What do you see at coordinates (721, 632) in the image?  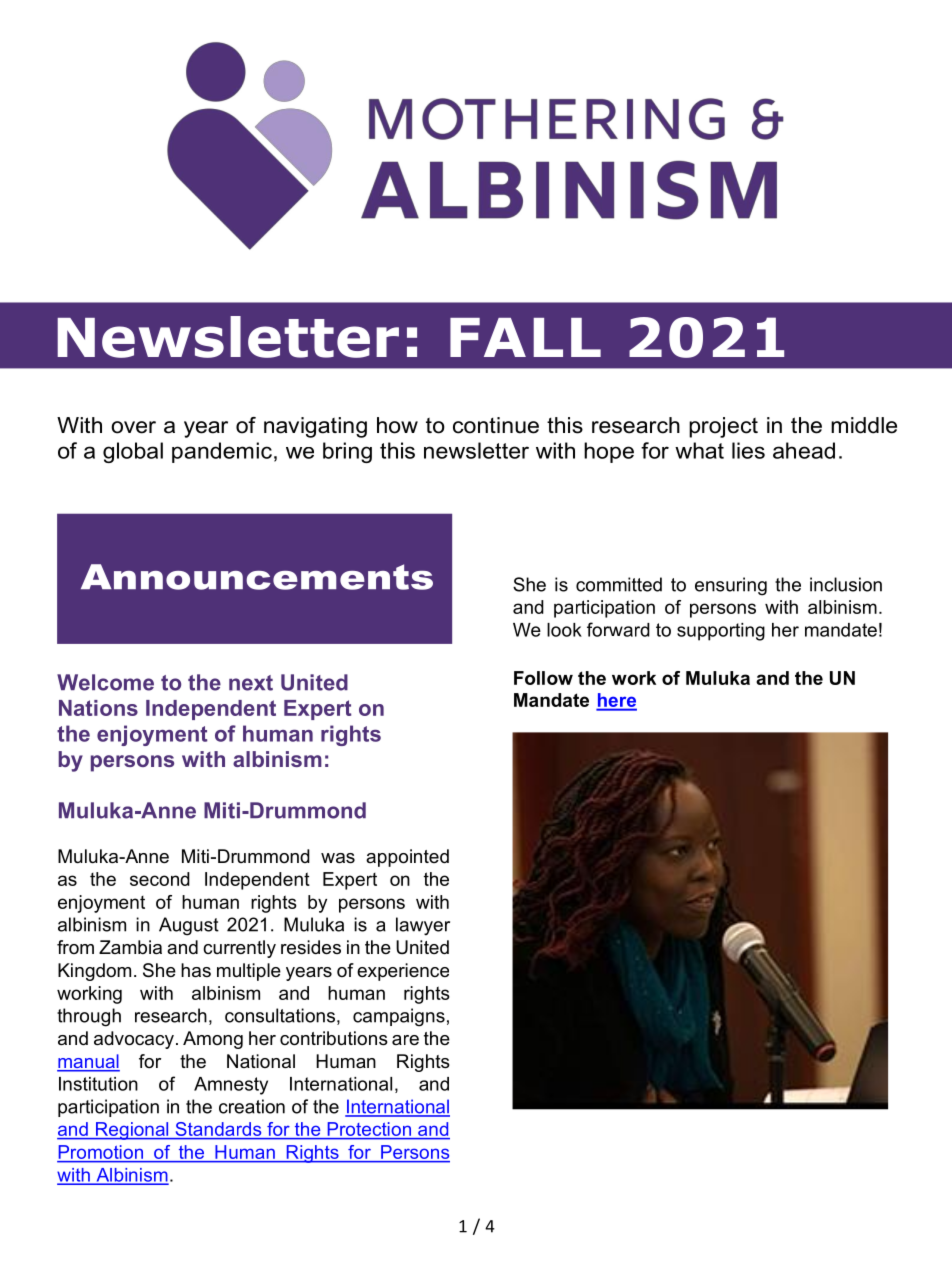 I see `supporting` at bounding box center [721, 632].
